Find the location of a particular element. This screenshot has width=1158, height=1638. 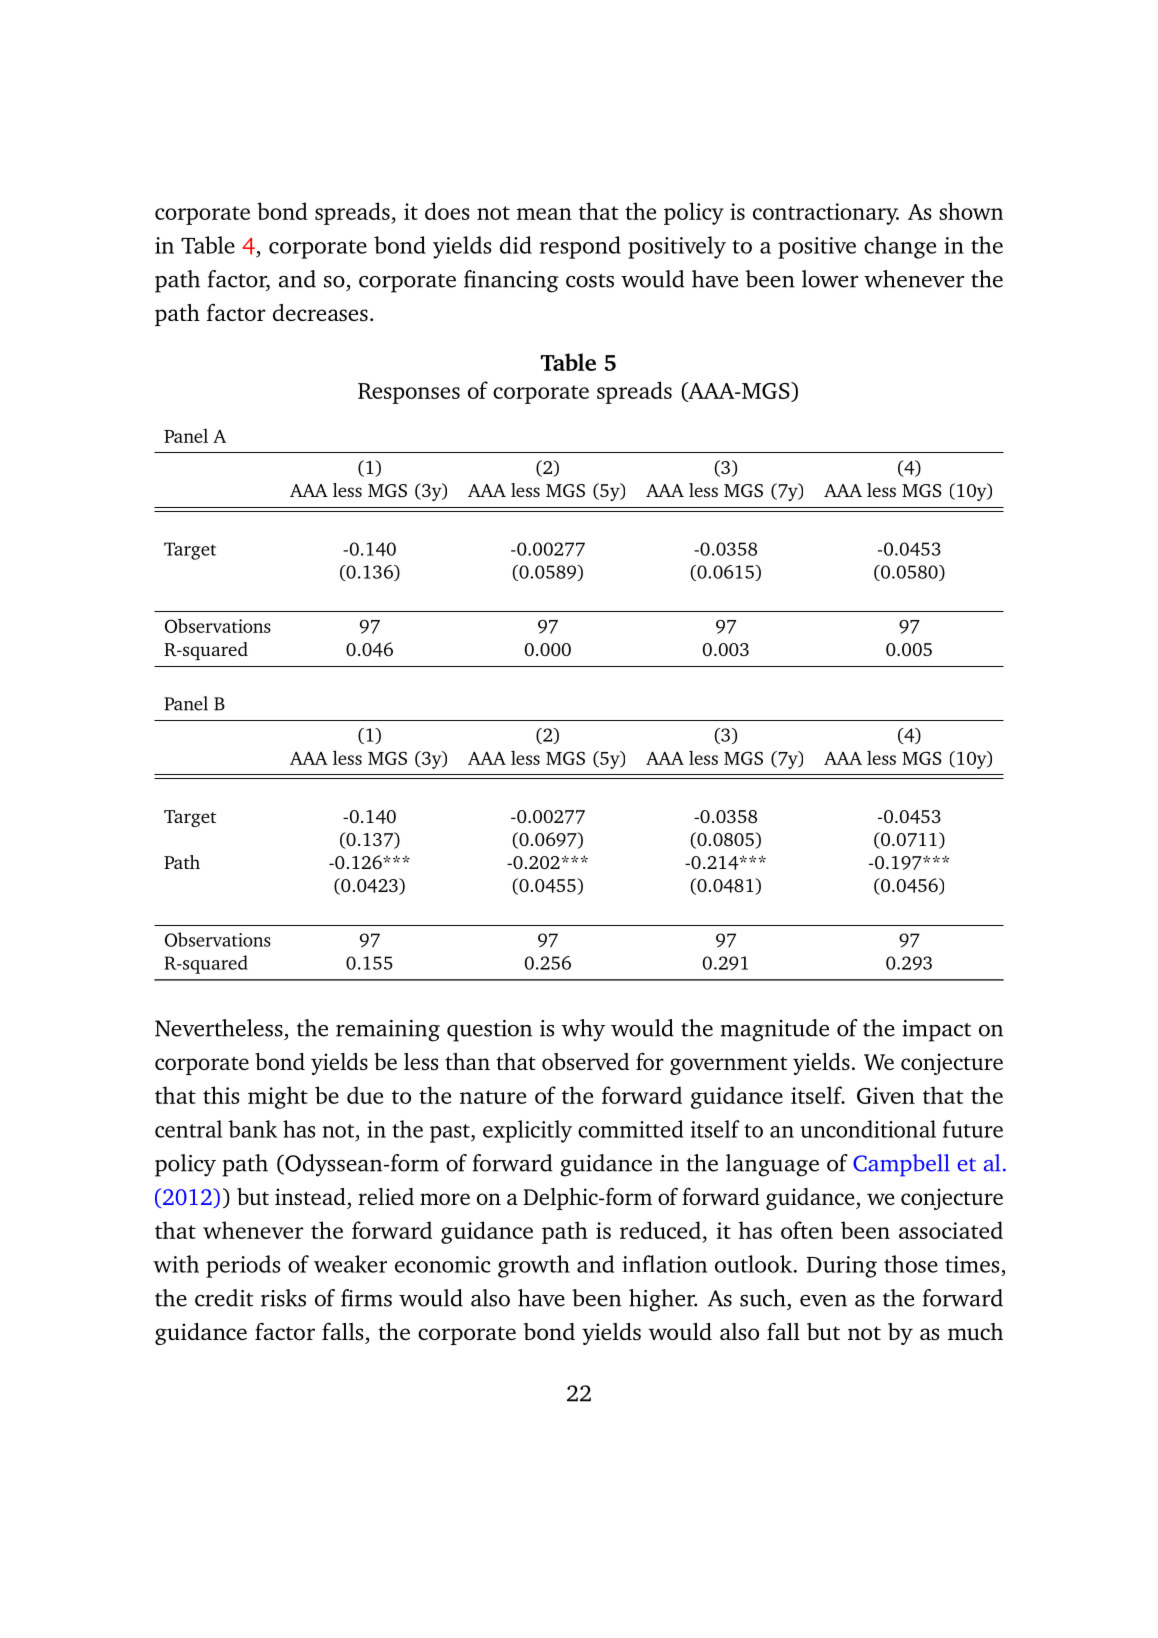

remaining is located at coordinates (388, 1031).
